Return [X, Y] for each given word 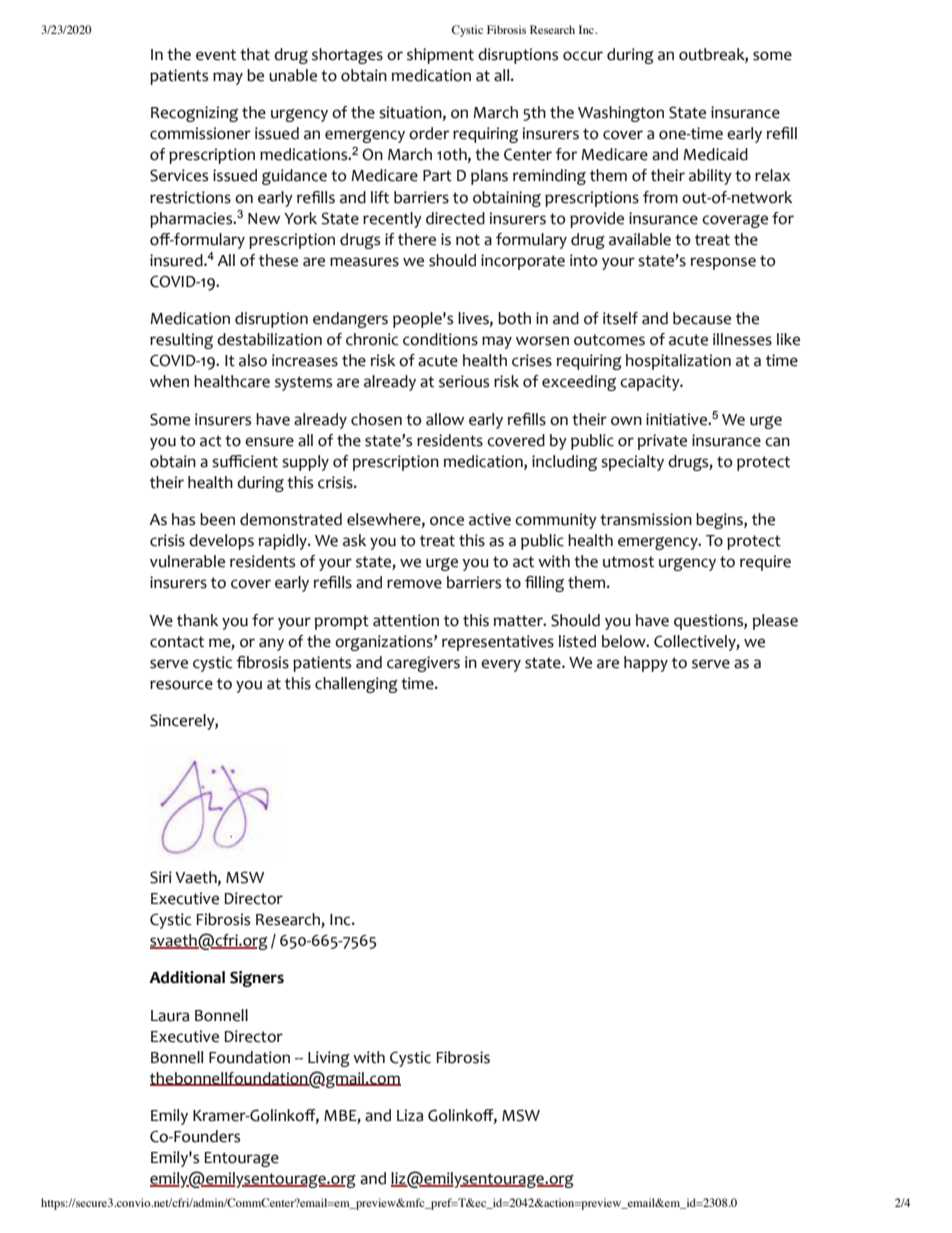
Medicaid [715, 154]
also [253, 360]
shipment [440, 56]
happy [646, 664]
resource [181, 685]
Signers [257, 979]
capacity [651, 383]
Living [329, 1059]
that [255, 54]
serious [464, 381]
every [501, 665]
